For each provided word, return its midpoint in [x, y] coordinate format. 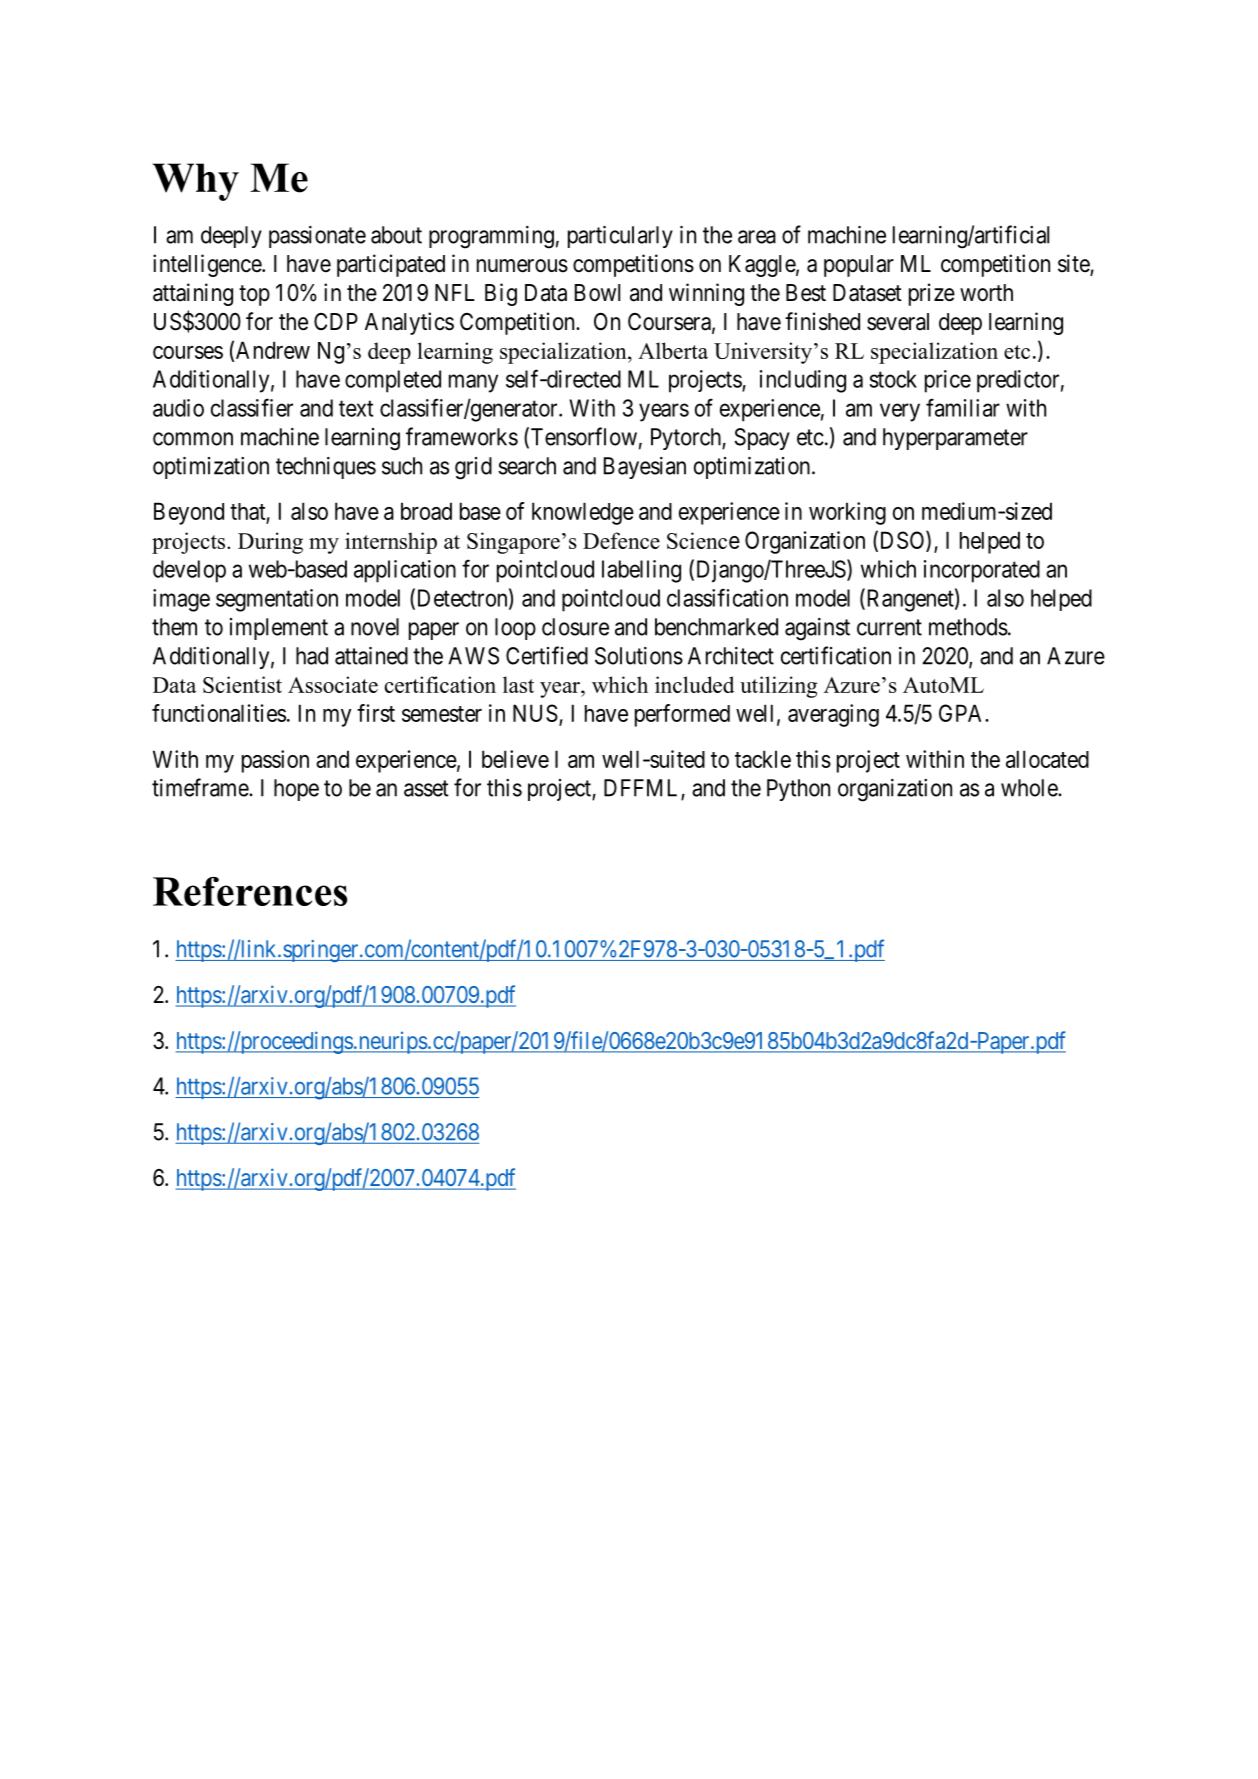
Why [195, 182]
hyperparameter [955, 439]
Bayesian [645, 468]
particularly [620, 237]
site [1074, 264]
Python [798, 790]
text [356, 408]
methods [968, 627]
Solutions [639, 656]
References [250, 891]
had [312, 656]
